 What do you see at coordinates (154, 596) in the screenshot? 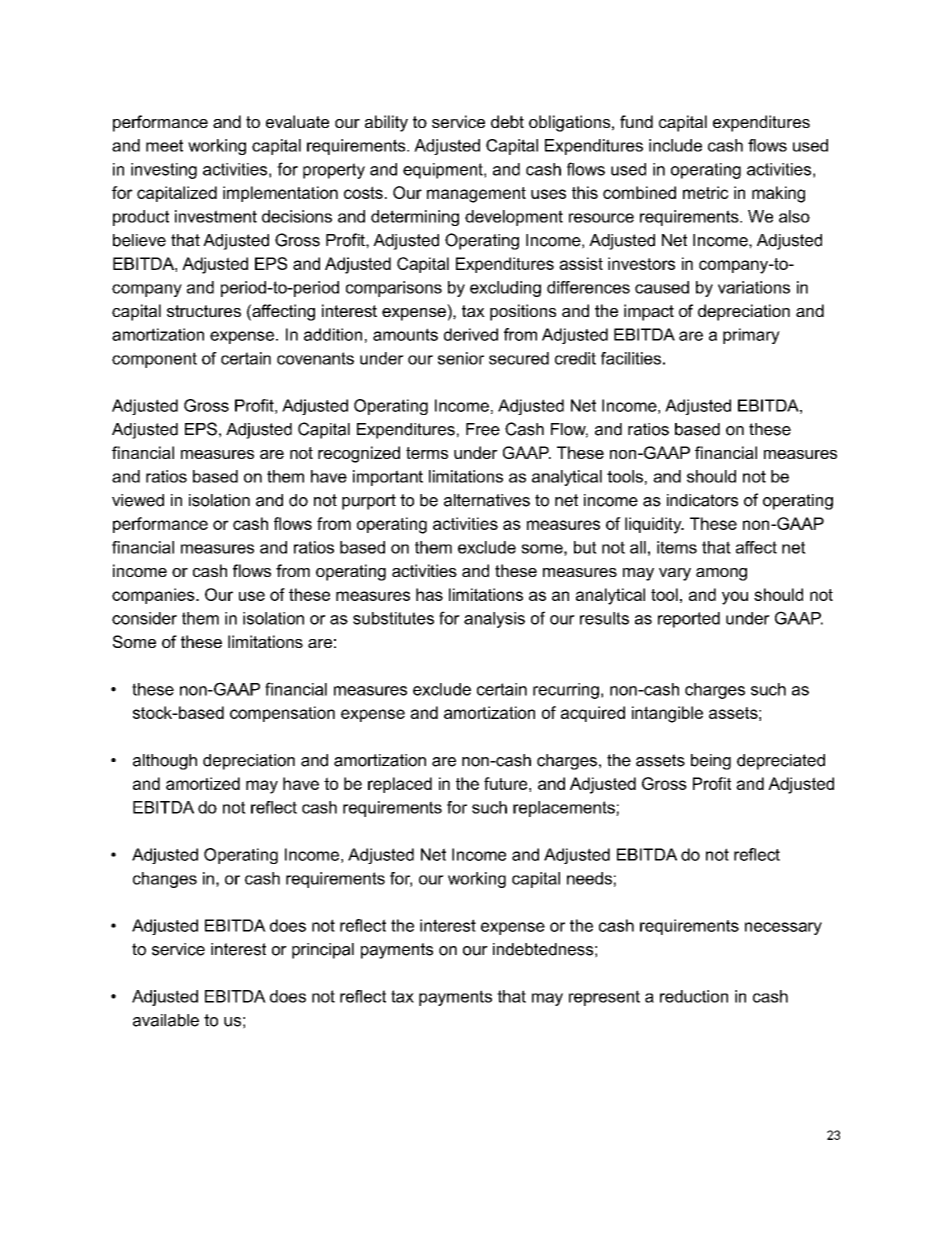
I see `companies` at bounding box center [154, 596].
